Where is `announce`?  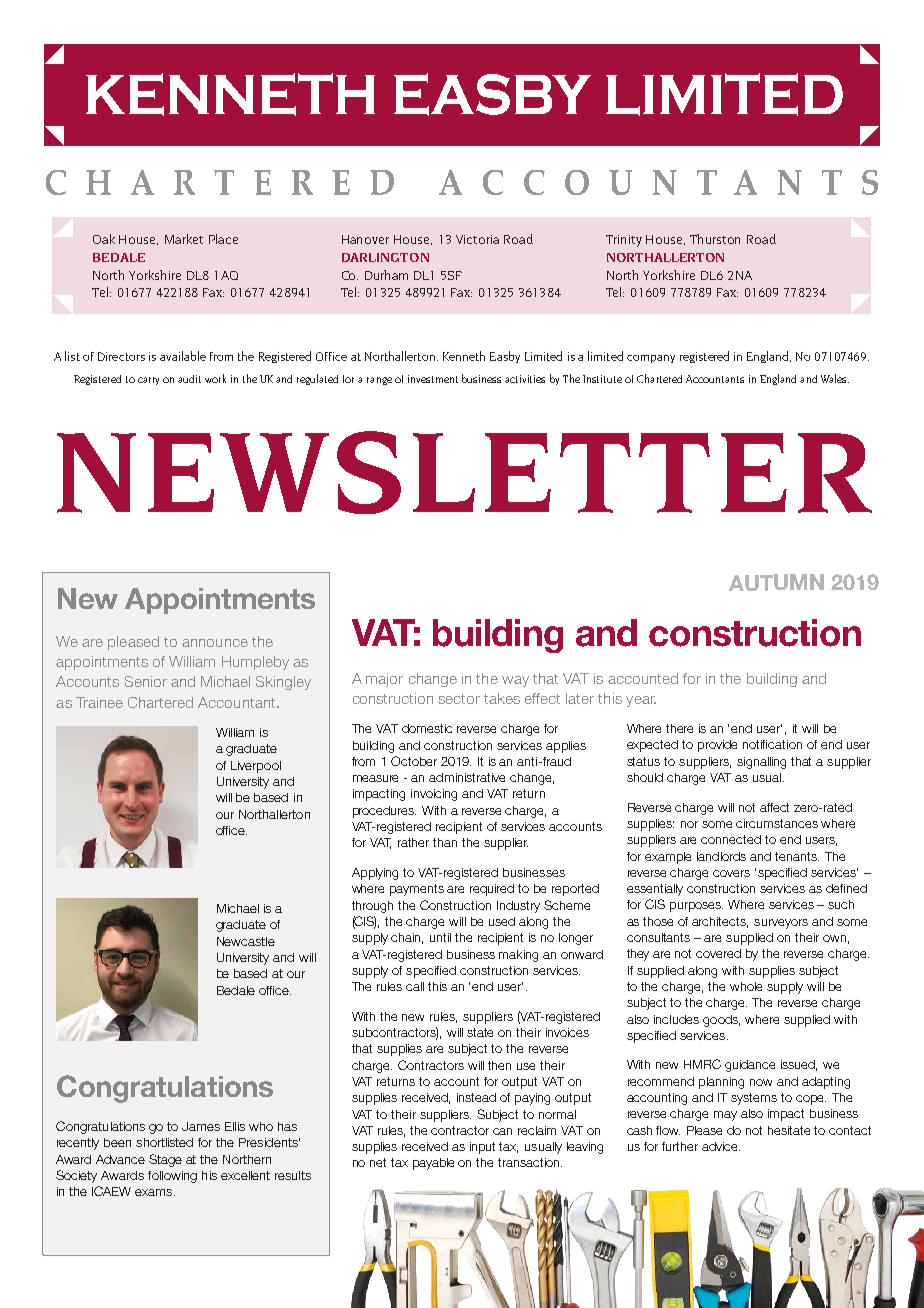 announce is located at coordinates (215, 643).
